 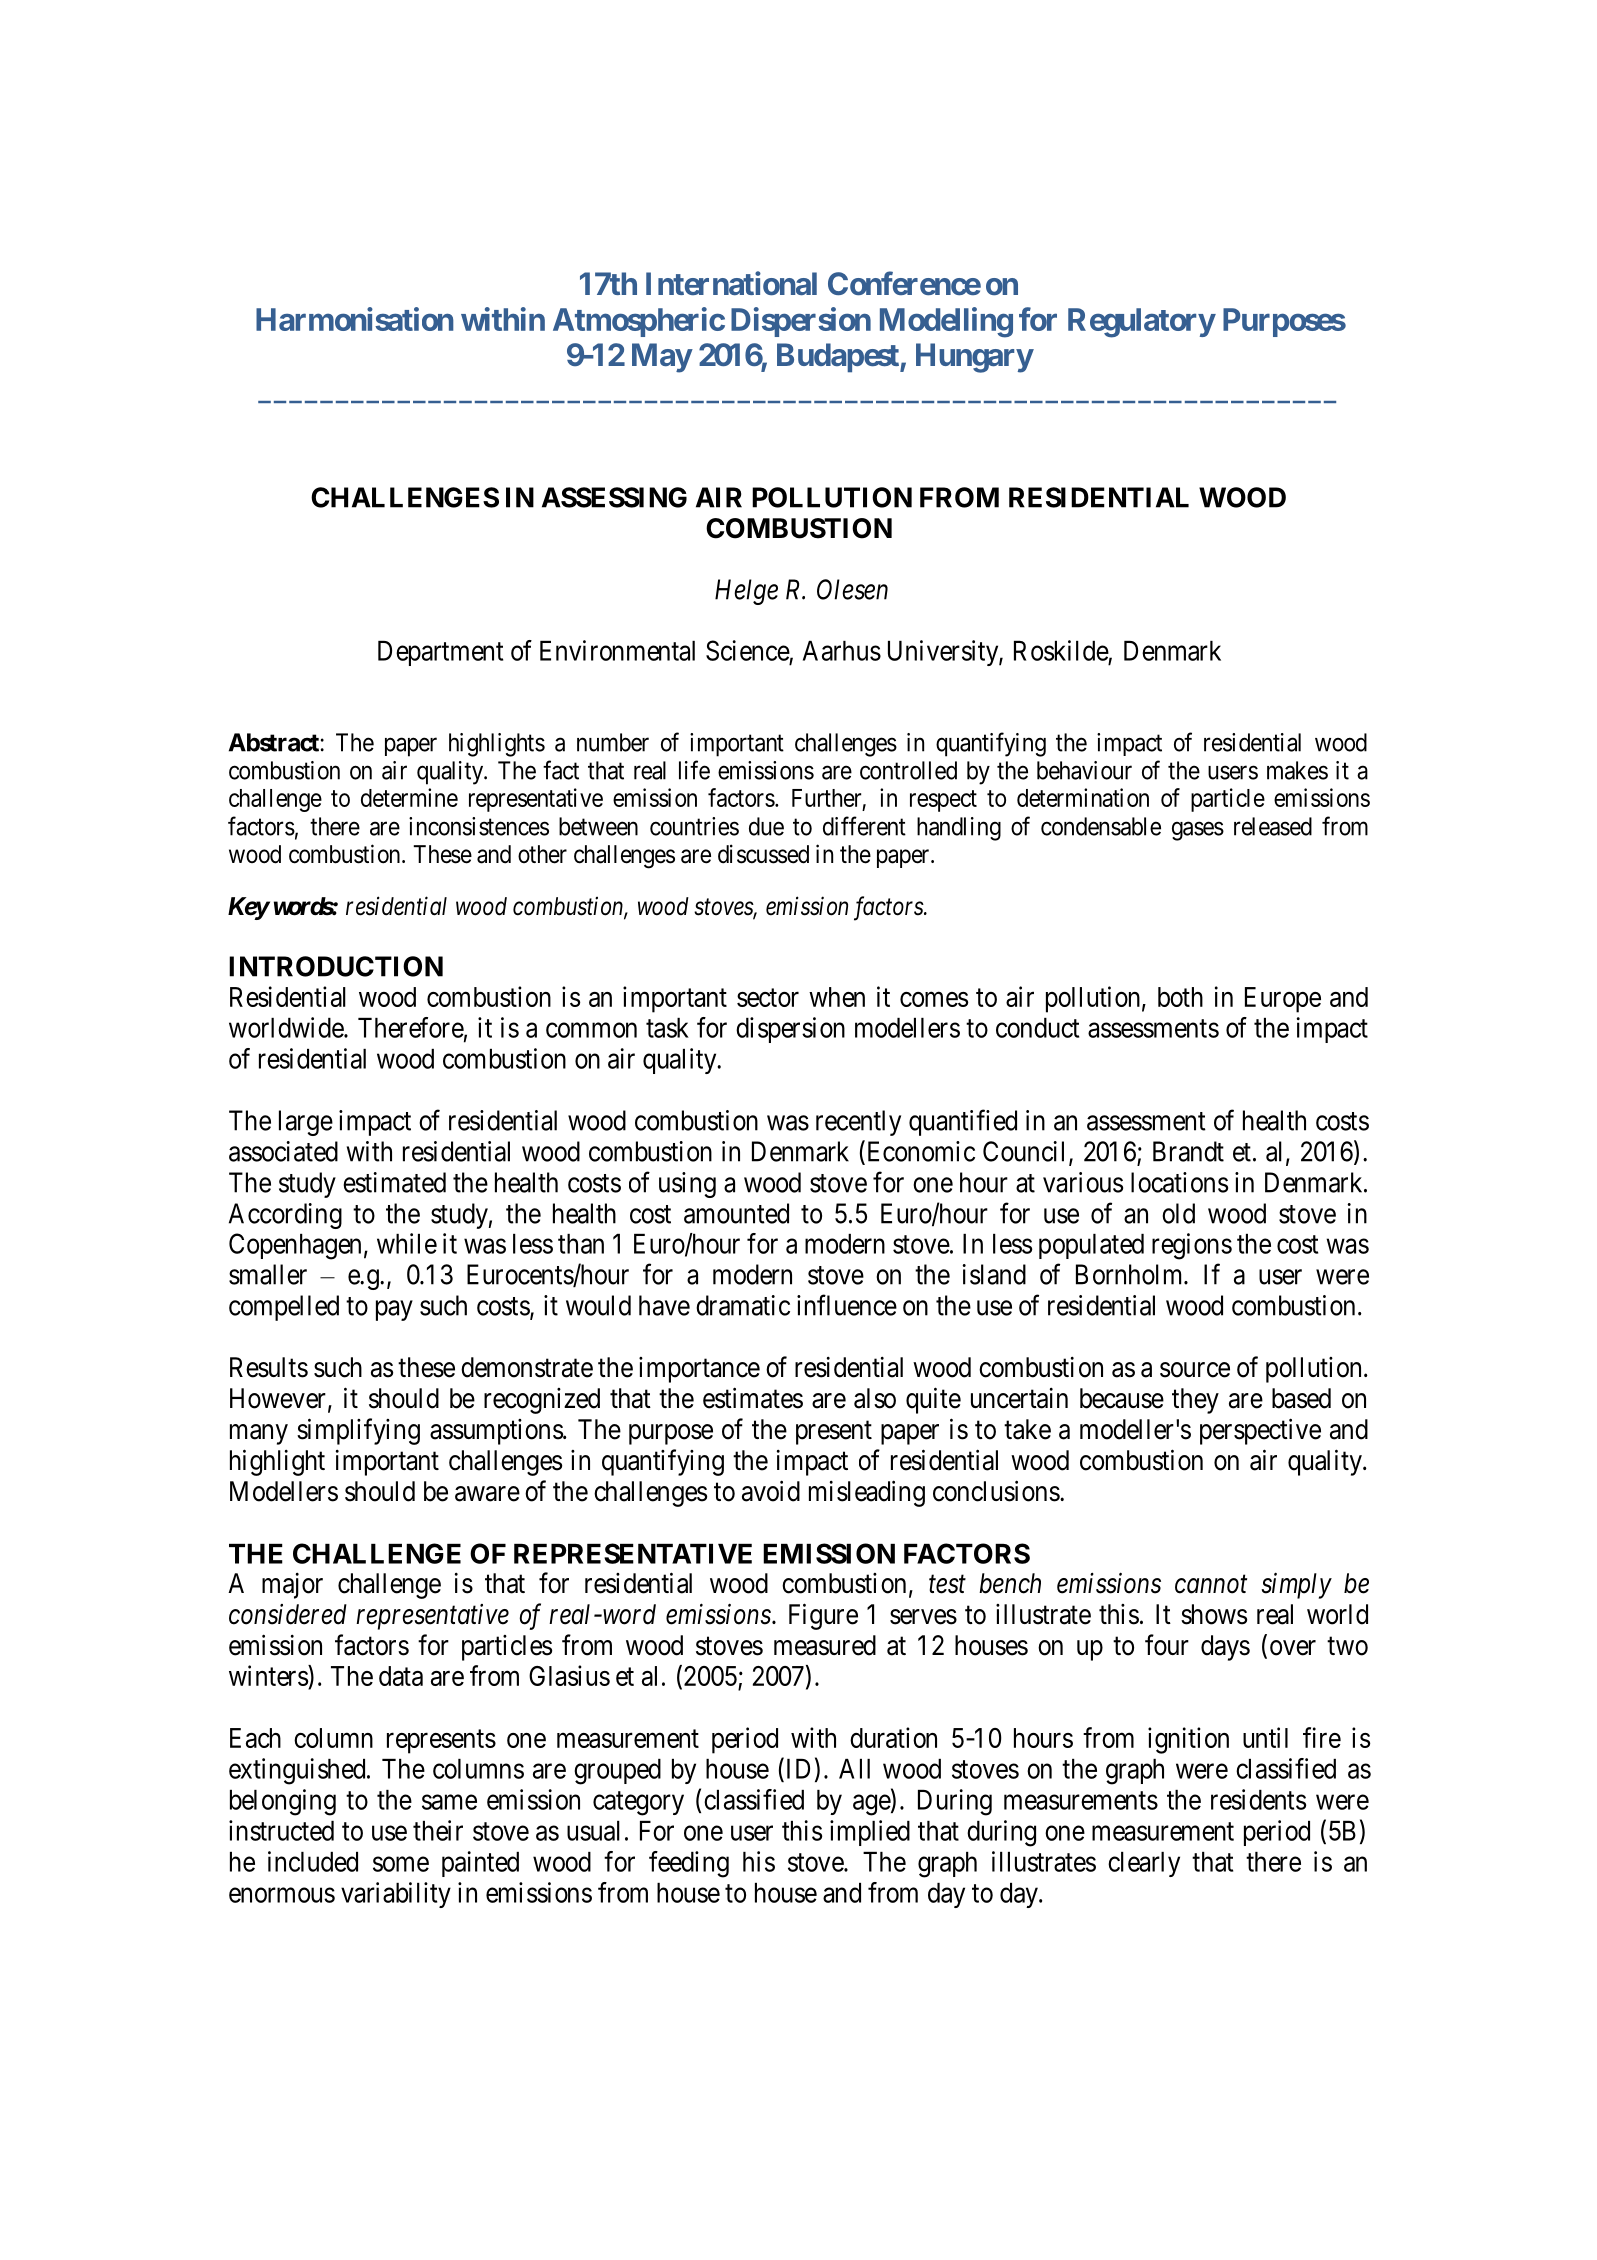 What do you see at coordinates (1144, 1864) in the screenshot?
I see `clearly` at bounding box center [1144, 1864].
